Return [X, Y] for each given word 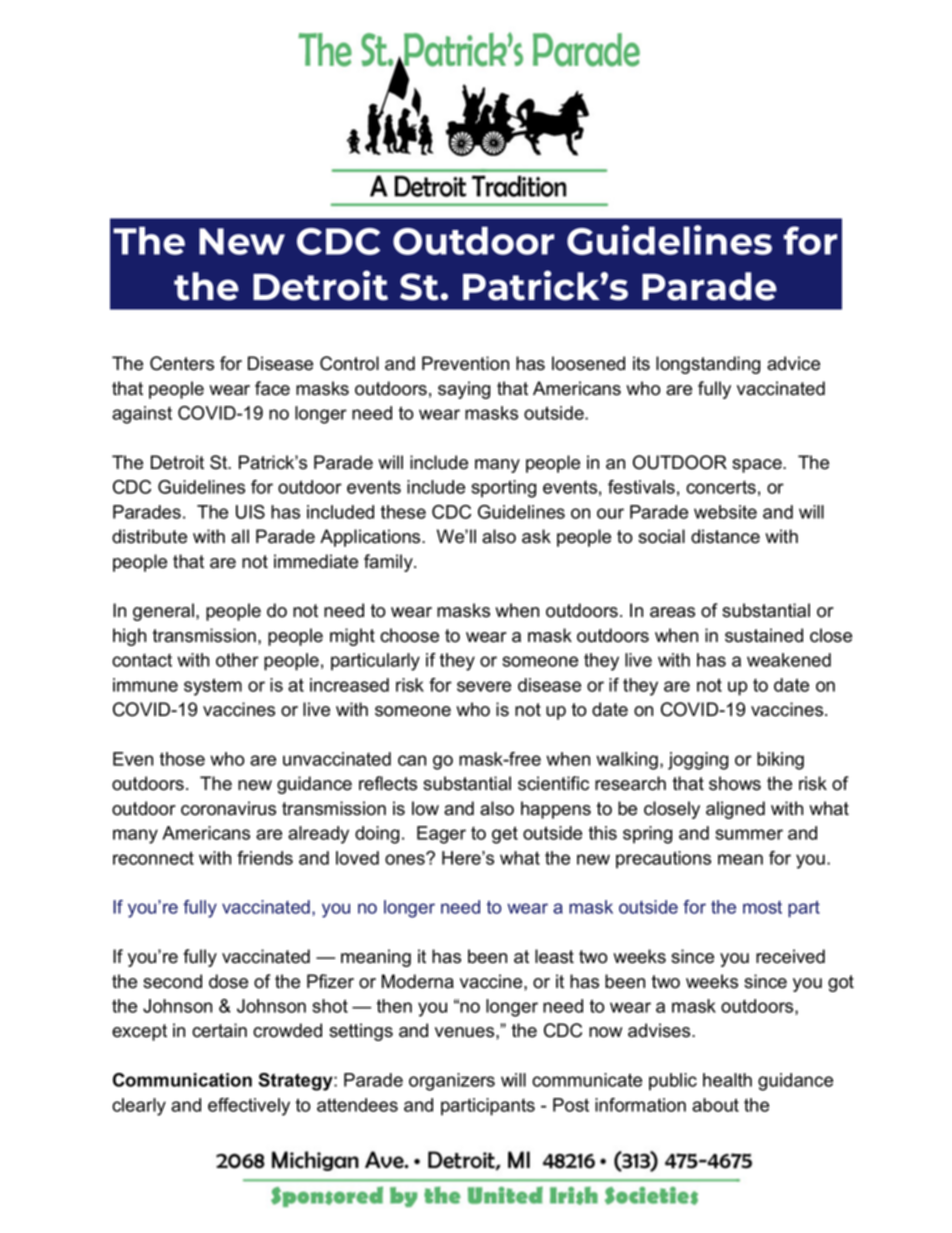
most [762, 907]
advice [793, 363]
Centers [182, 363]
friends [265, 858]
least [554, 956]
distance [725, 536]
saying [464, 390]
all [240, 536]
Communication [182, 1080]
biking [780, 761]
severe [484, 686]
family [389, 563]
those [182, 759]
